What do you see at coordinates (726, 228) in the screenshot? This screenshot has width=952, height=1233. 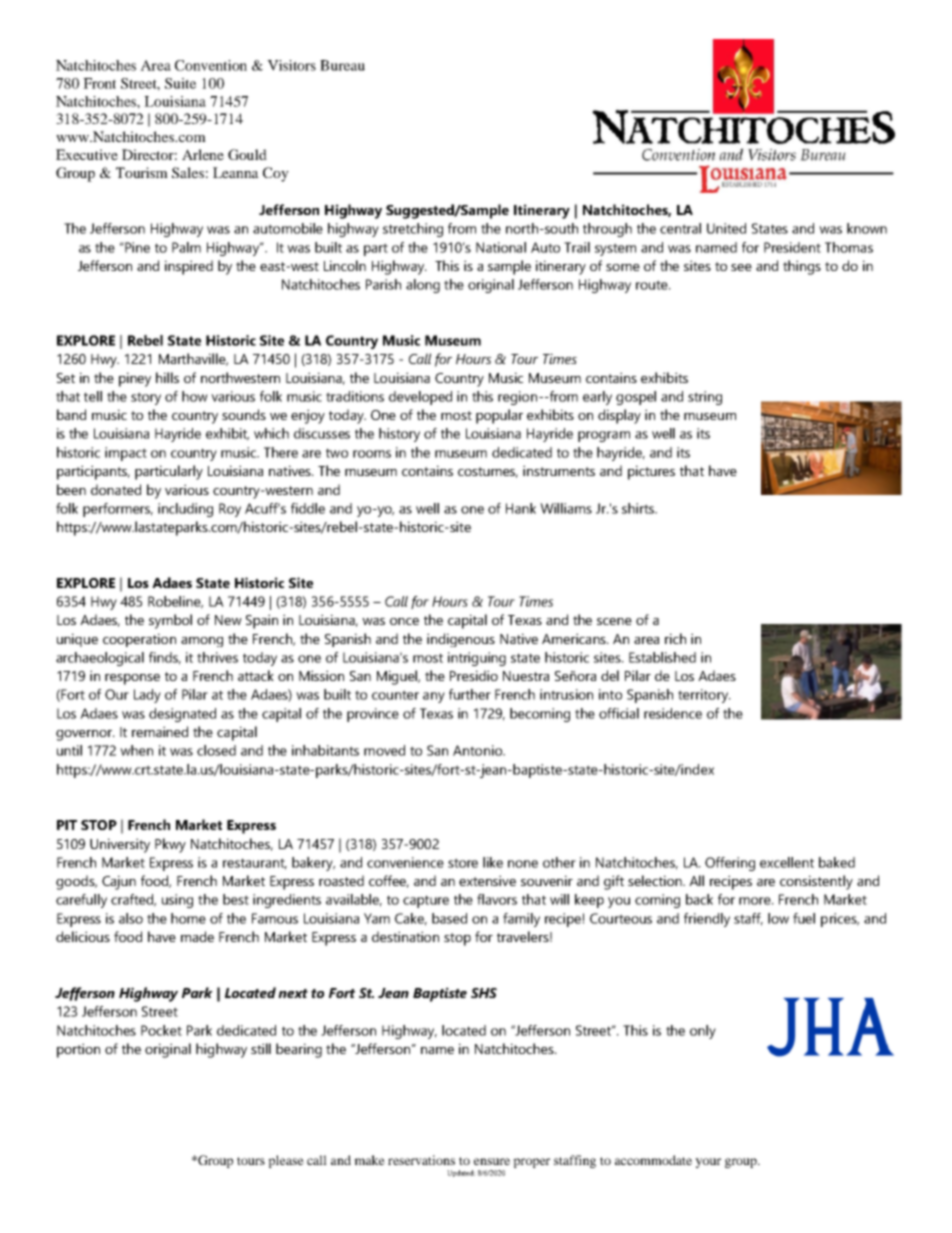 I see `United` at bounding box center [726, 228].
